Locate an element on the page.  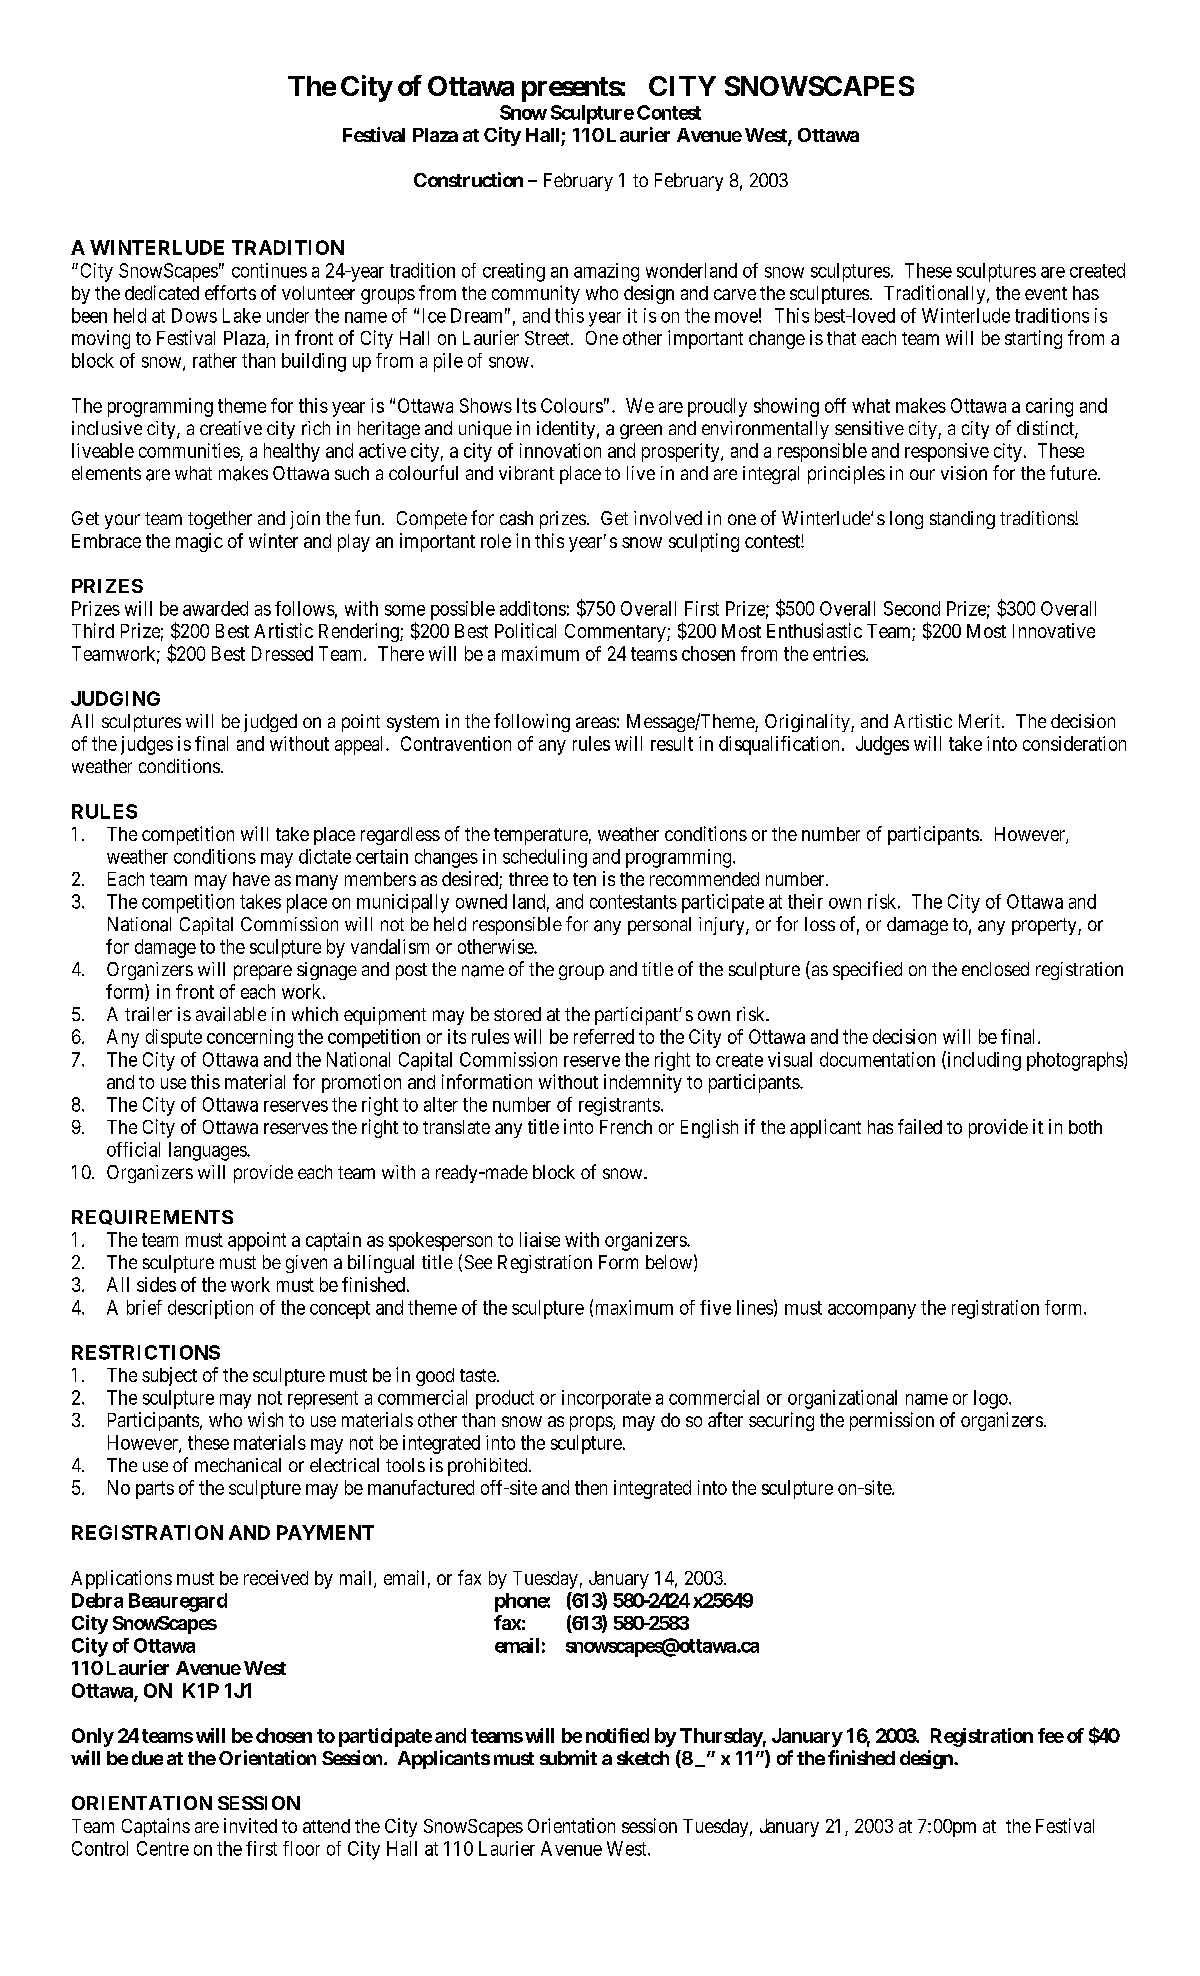
amazing is located at coordinates (606, 272).
